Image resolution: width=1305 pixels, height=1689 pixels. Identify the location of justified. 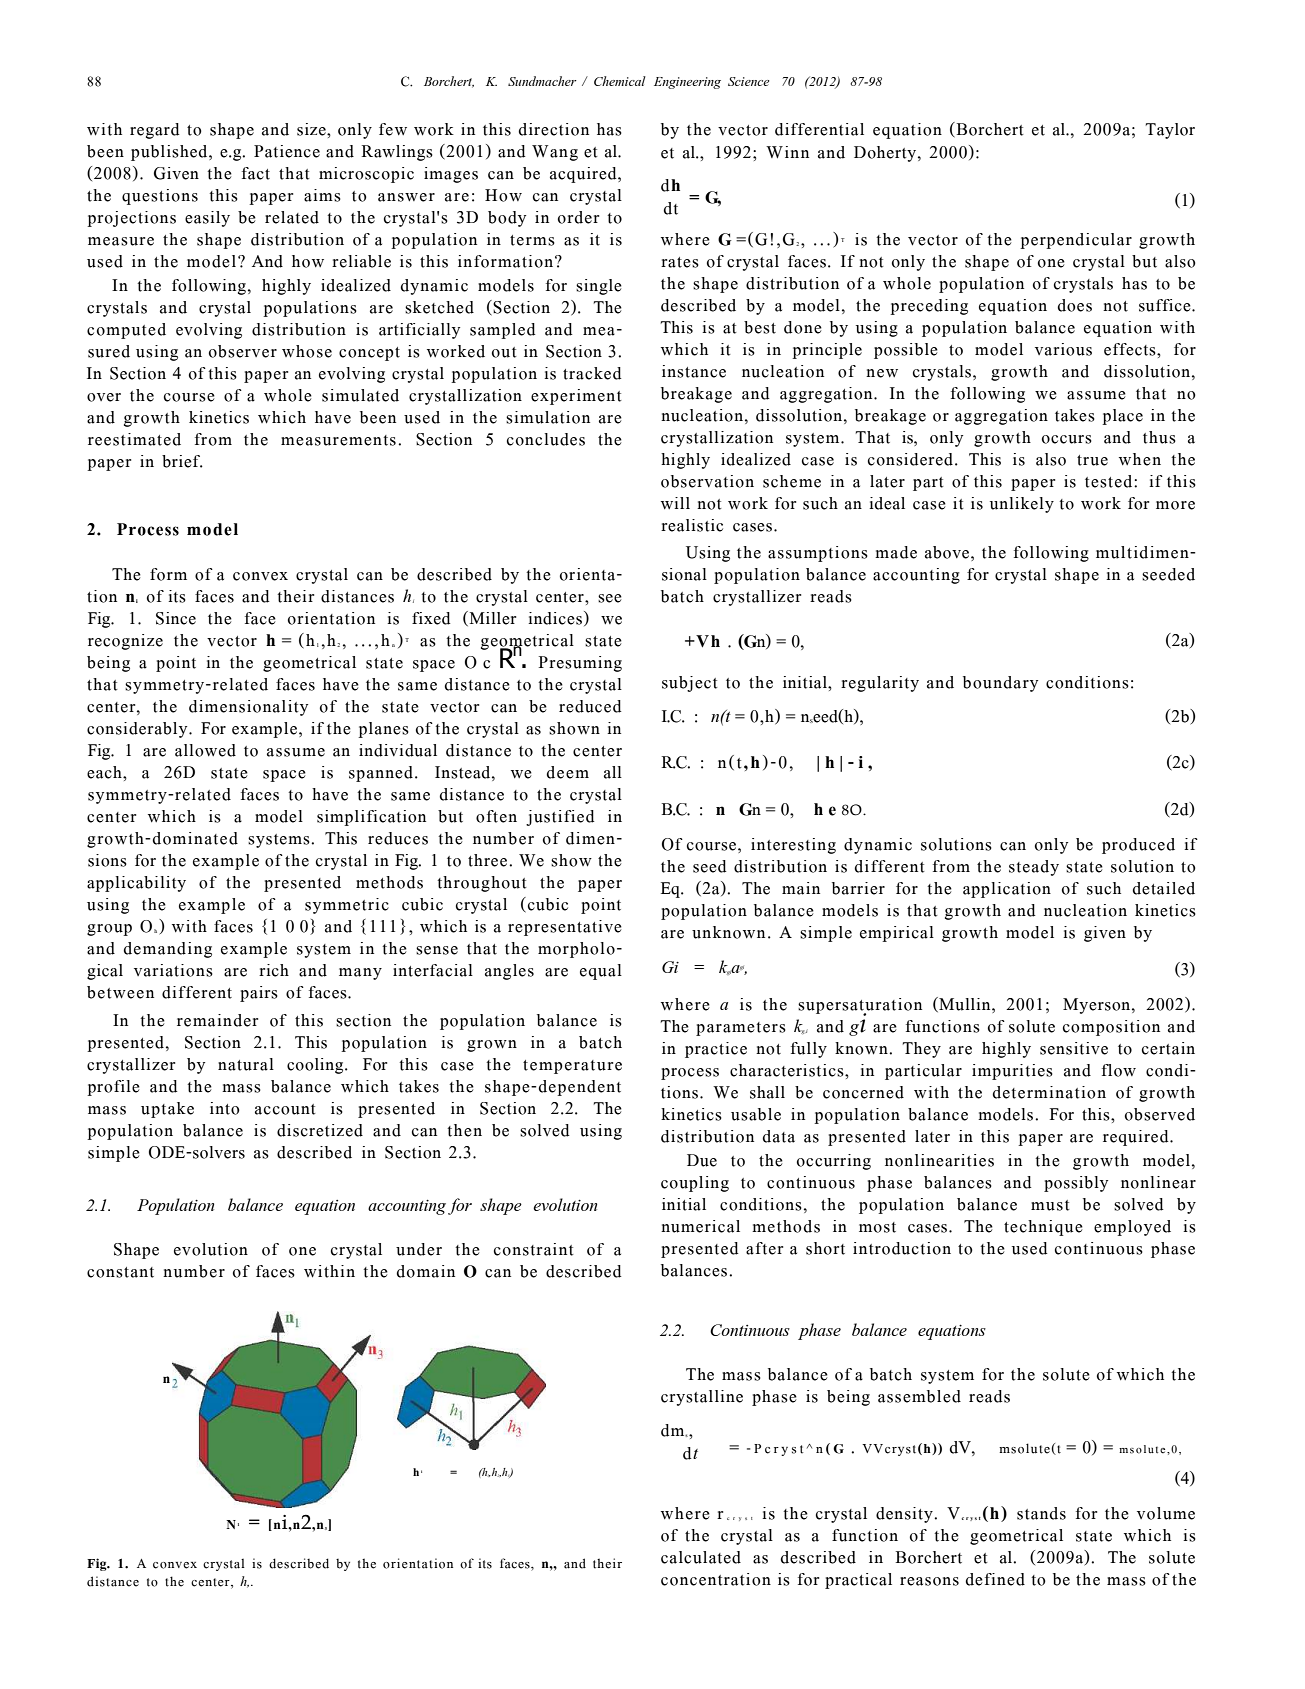
(560, 818).
